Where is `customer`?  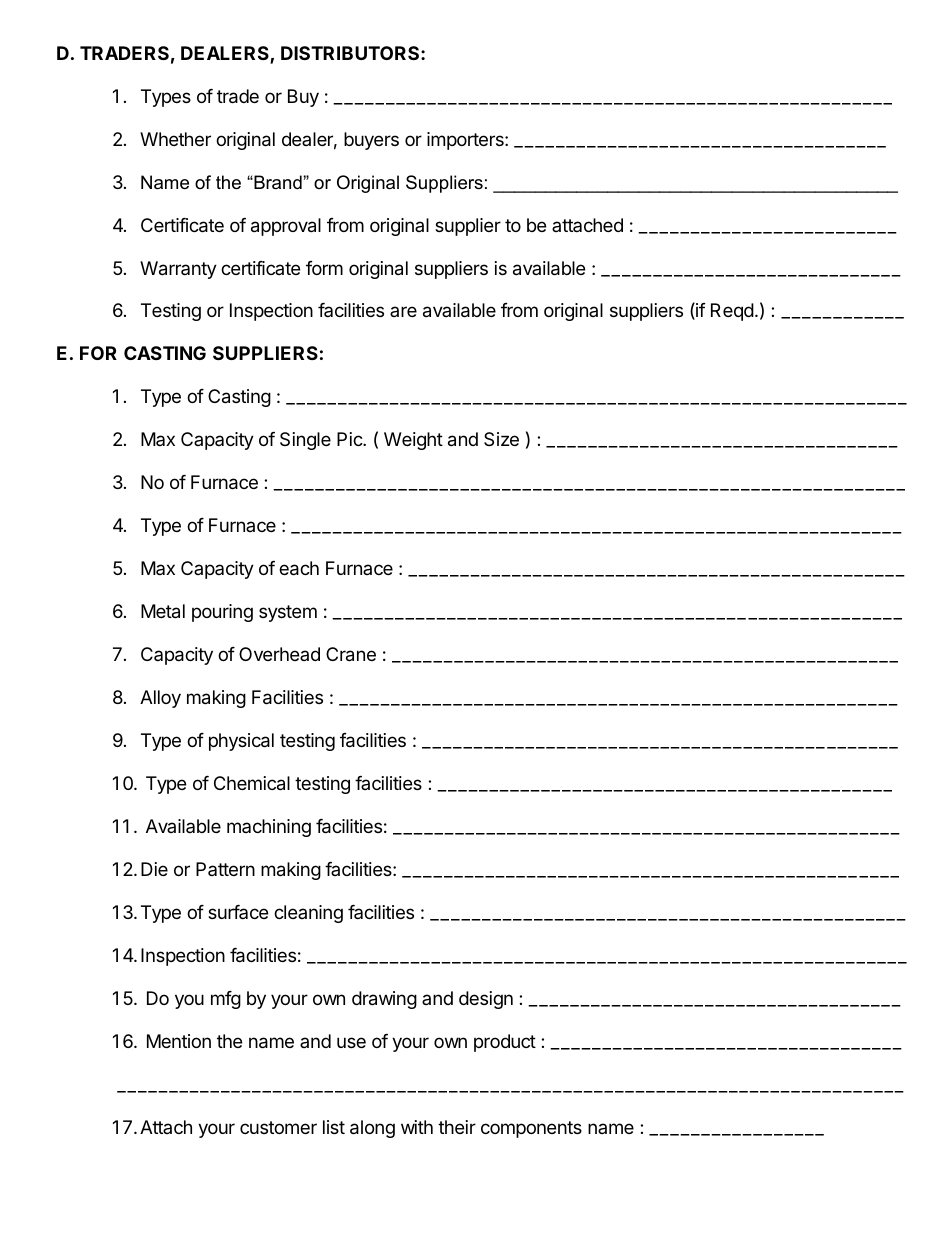 customer is located at coordinates (278, 1127).
